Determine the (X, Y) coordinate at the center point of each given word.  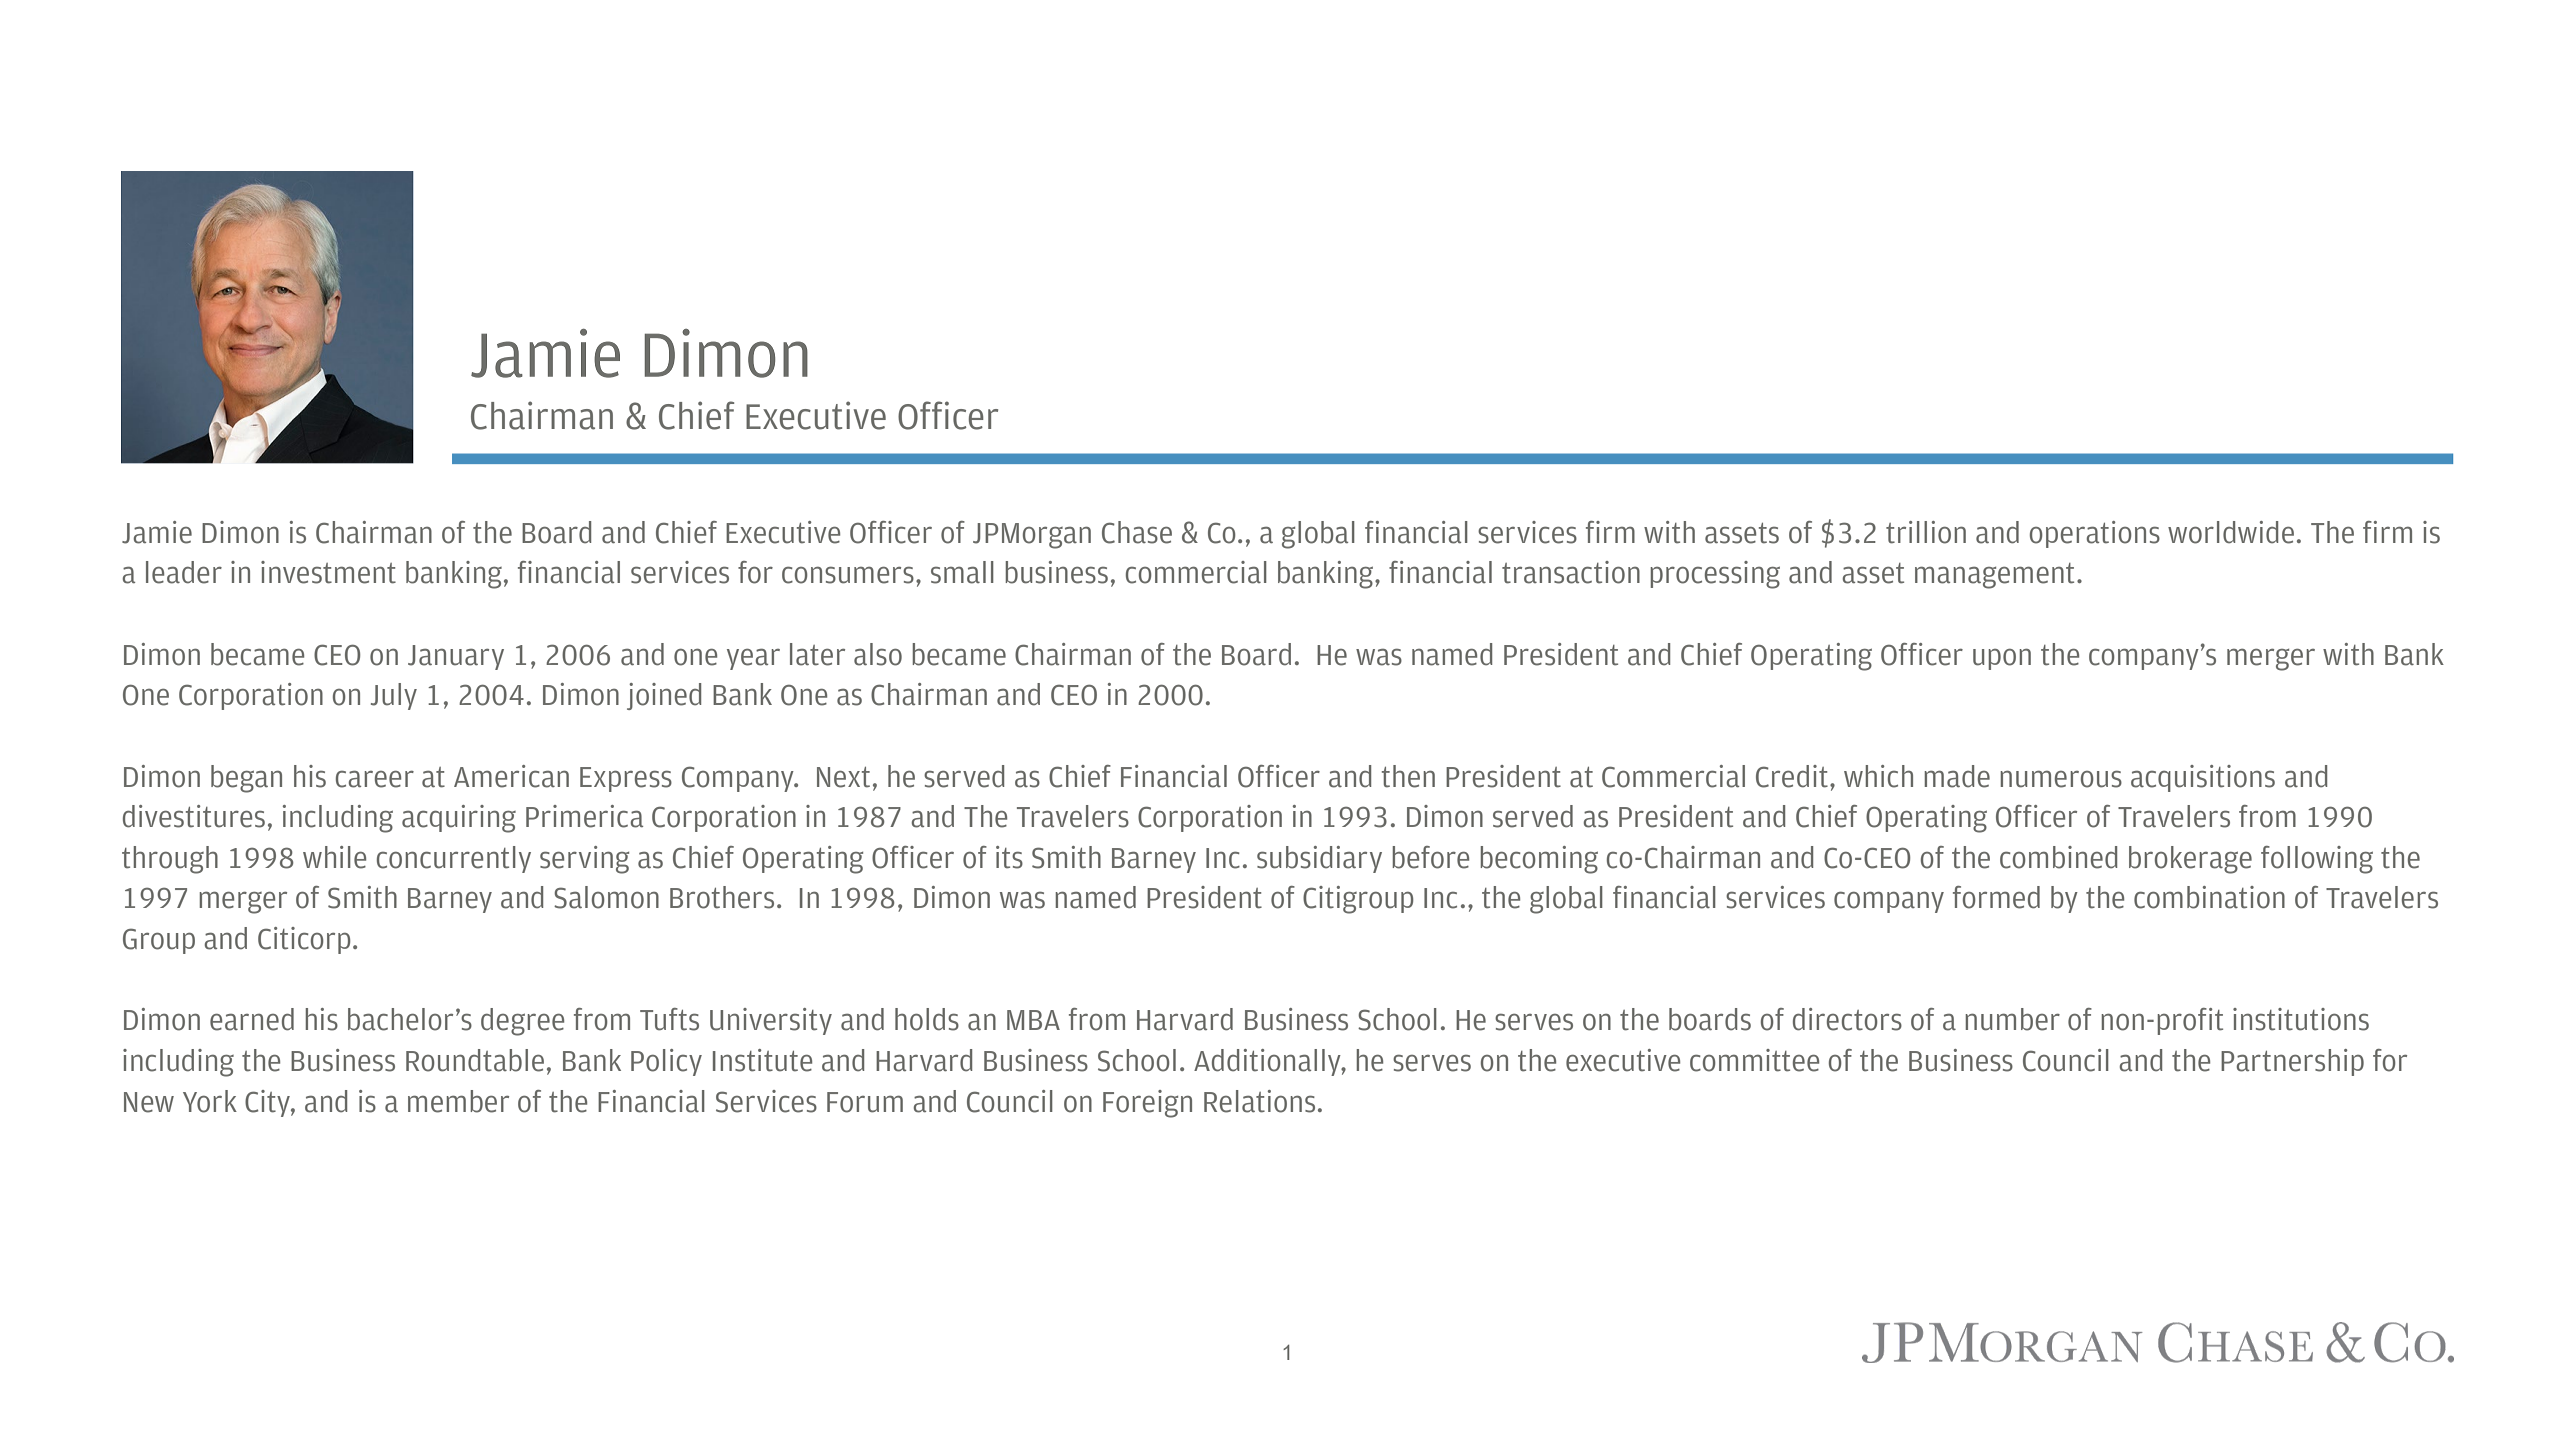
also (878, 654)
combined (2058, 857)
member (458, 1101)
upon (2002, 659)
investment (328, 572)
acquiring (459, 819)
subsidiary (1319, 859)
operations (2095, 534)
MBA (1033, 1020)
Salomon (606, 897)
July (394, 696)
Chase (1137, 532)
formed (1996, 897)
